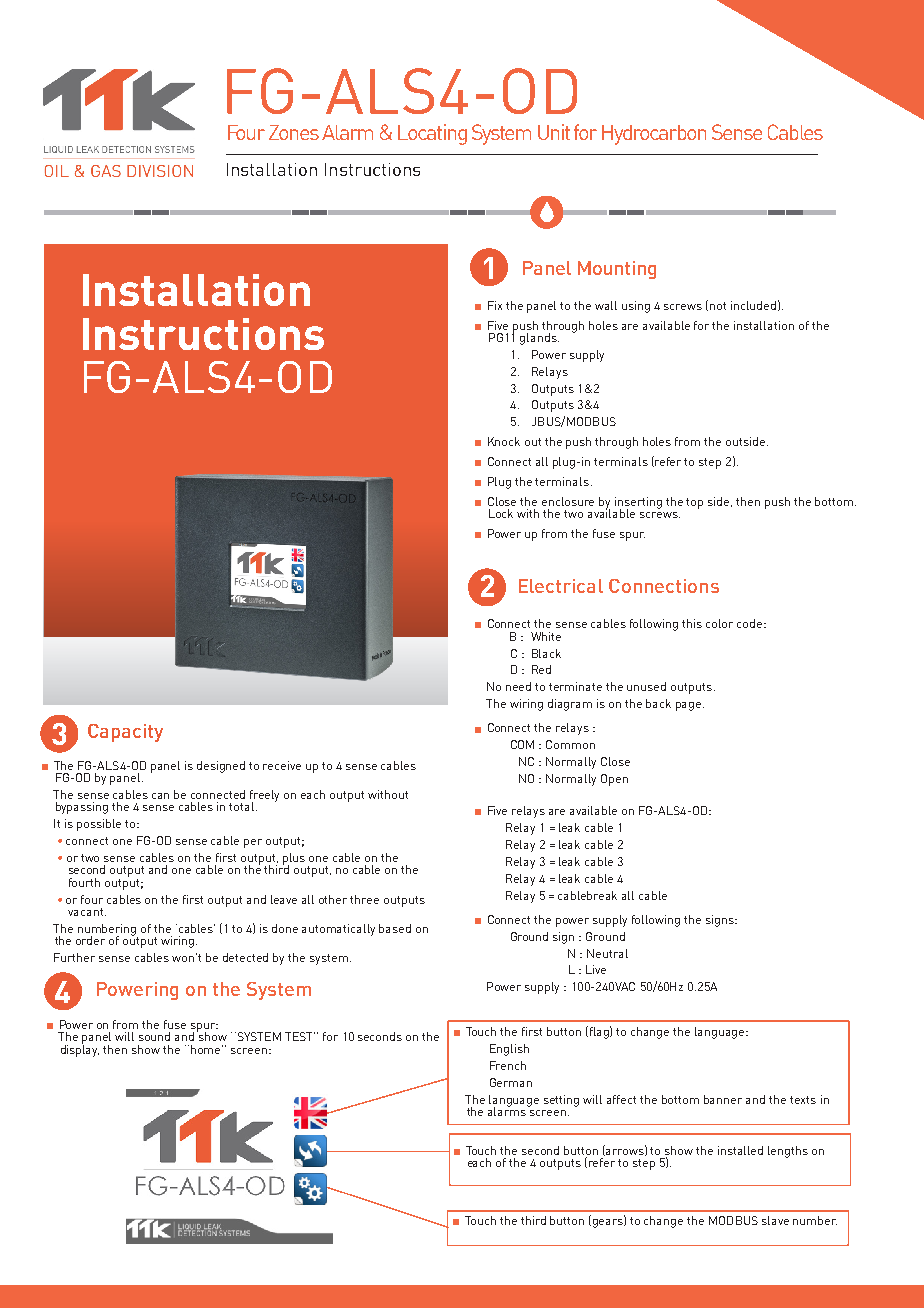 The image size is (924, 1308). What do you see at coordinates (125, 733) in the screenshot?
I see `Capacity` at bounding box center [125, 733].
